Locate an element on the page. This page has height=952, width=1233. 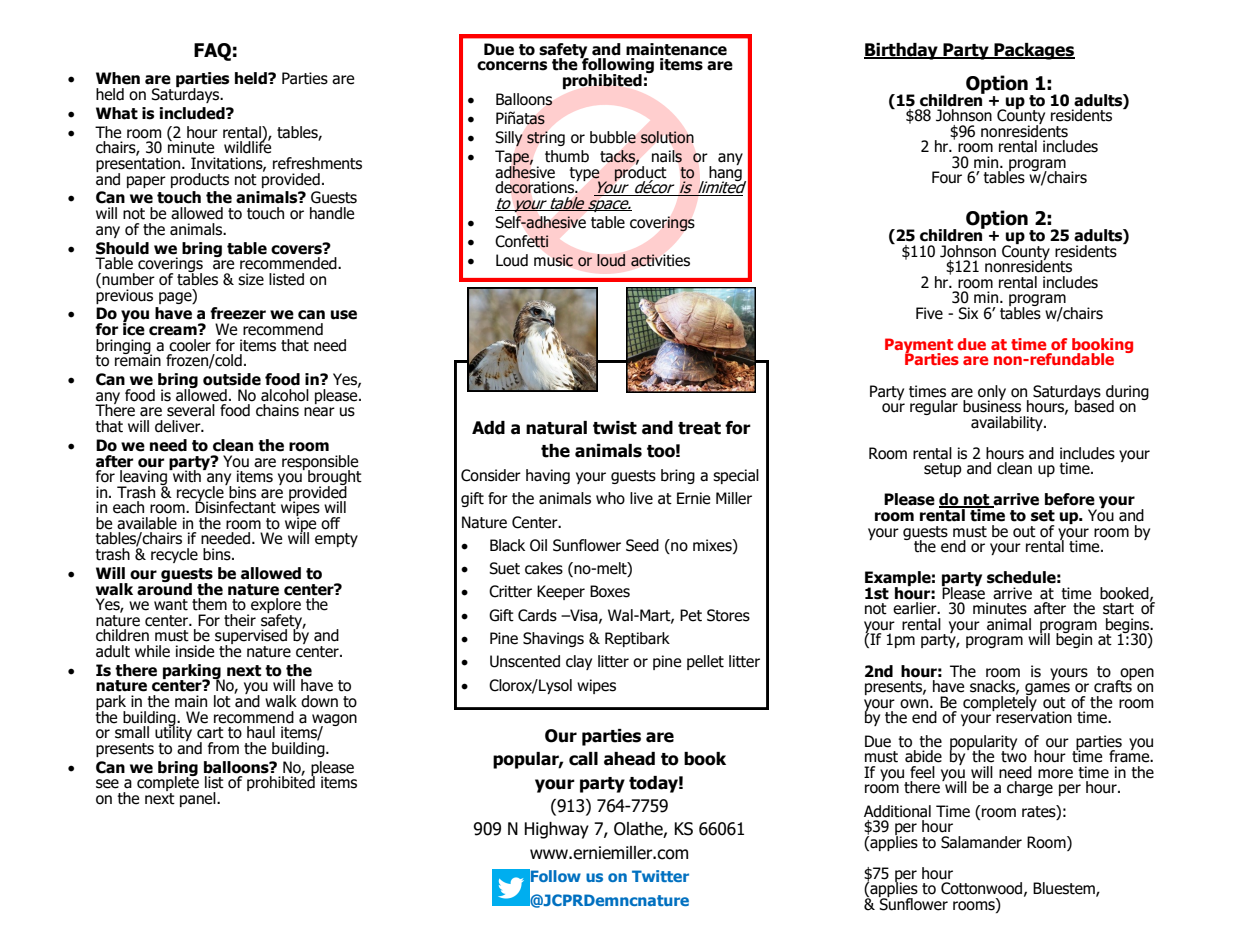
FAQ is located at coordinates (212, 52).
